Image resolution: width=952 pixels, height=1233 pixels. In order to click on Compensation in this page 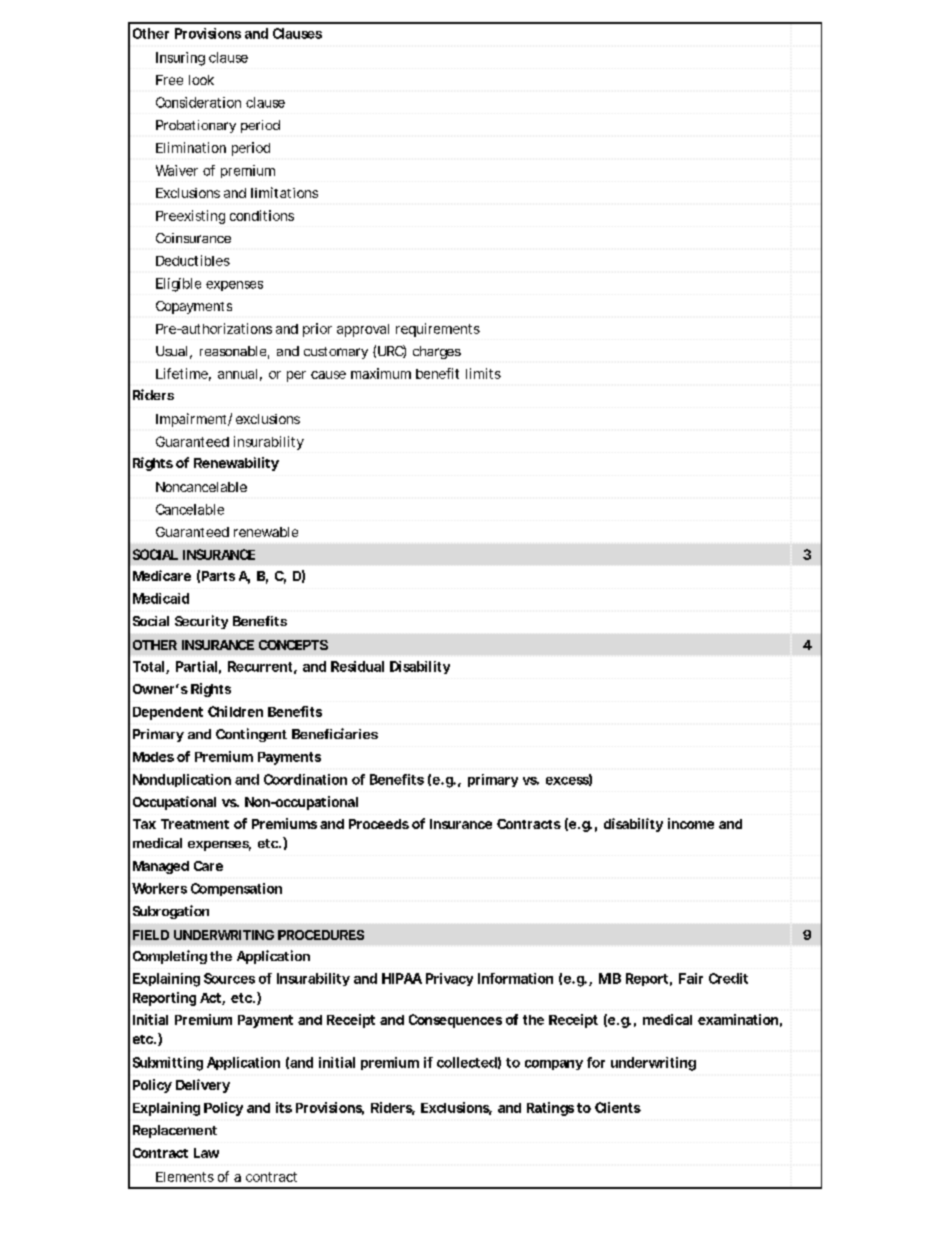, I will do `click(236, 889)`.
